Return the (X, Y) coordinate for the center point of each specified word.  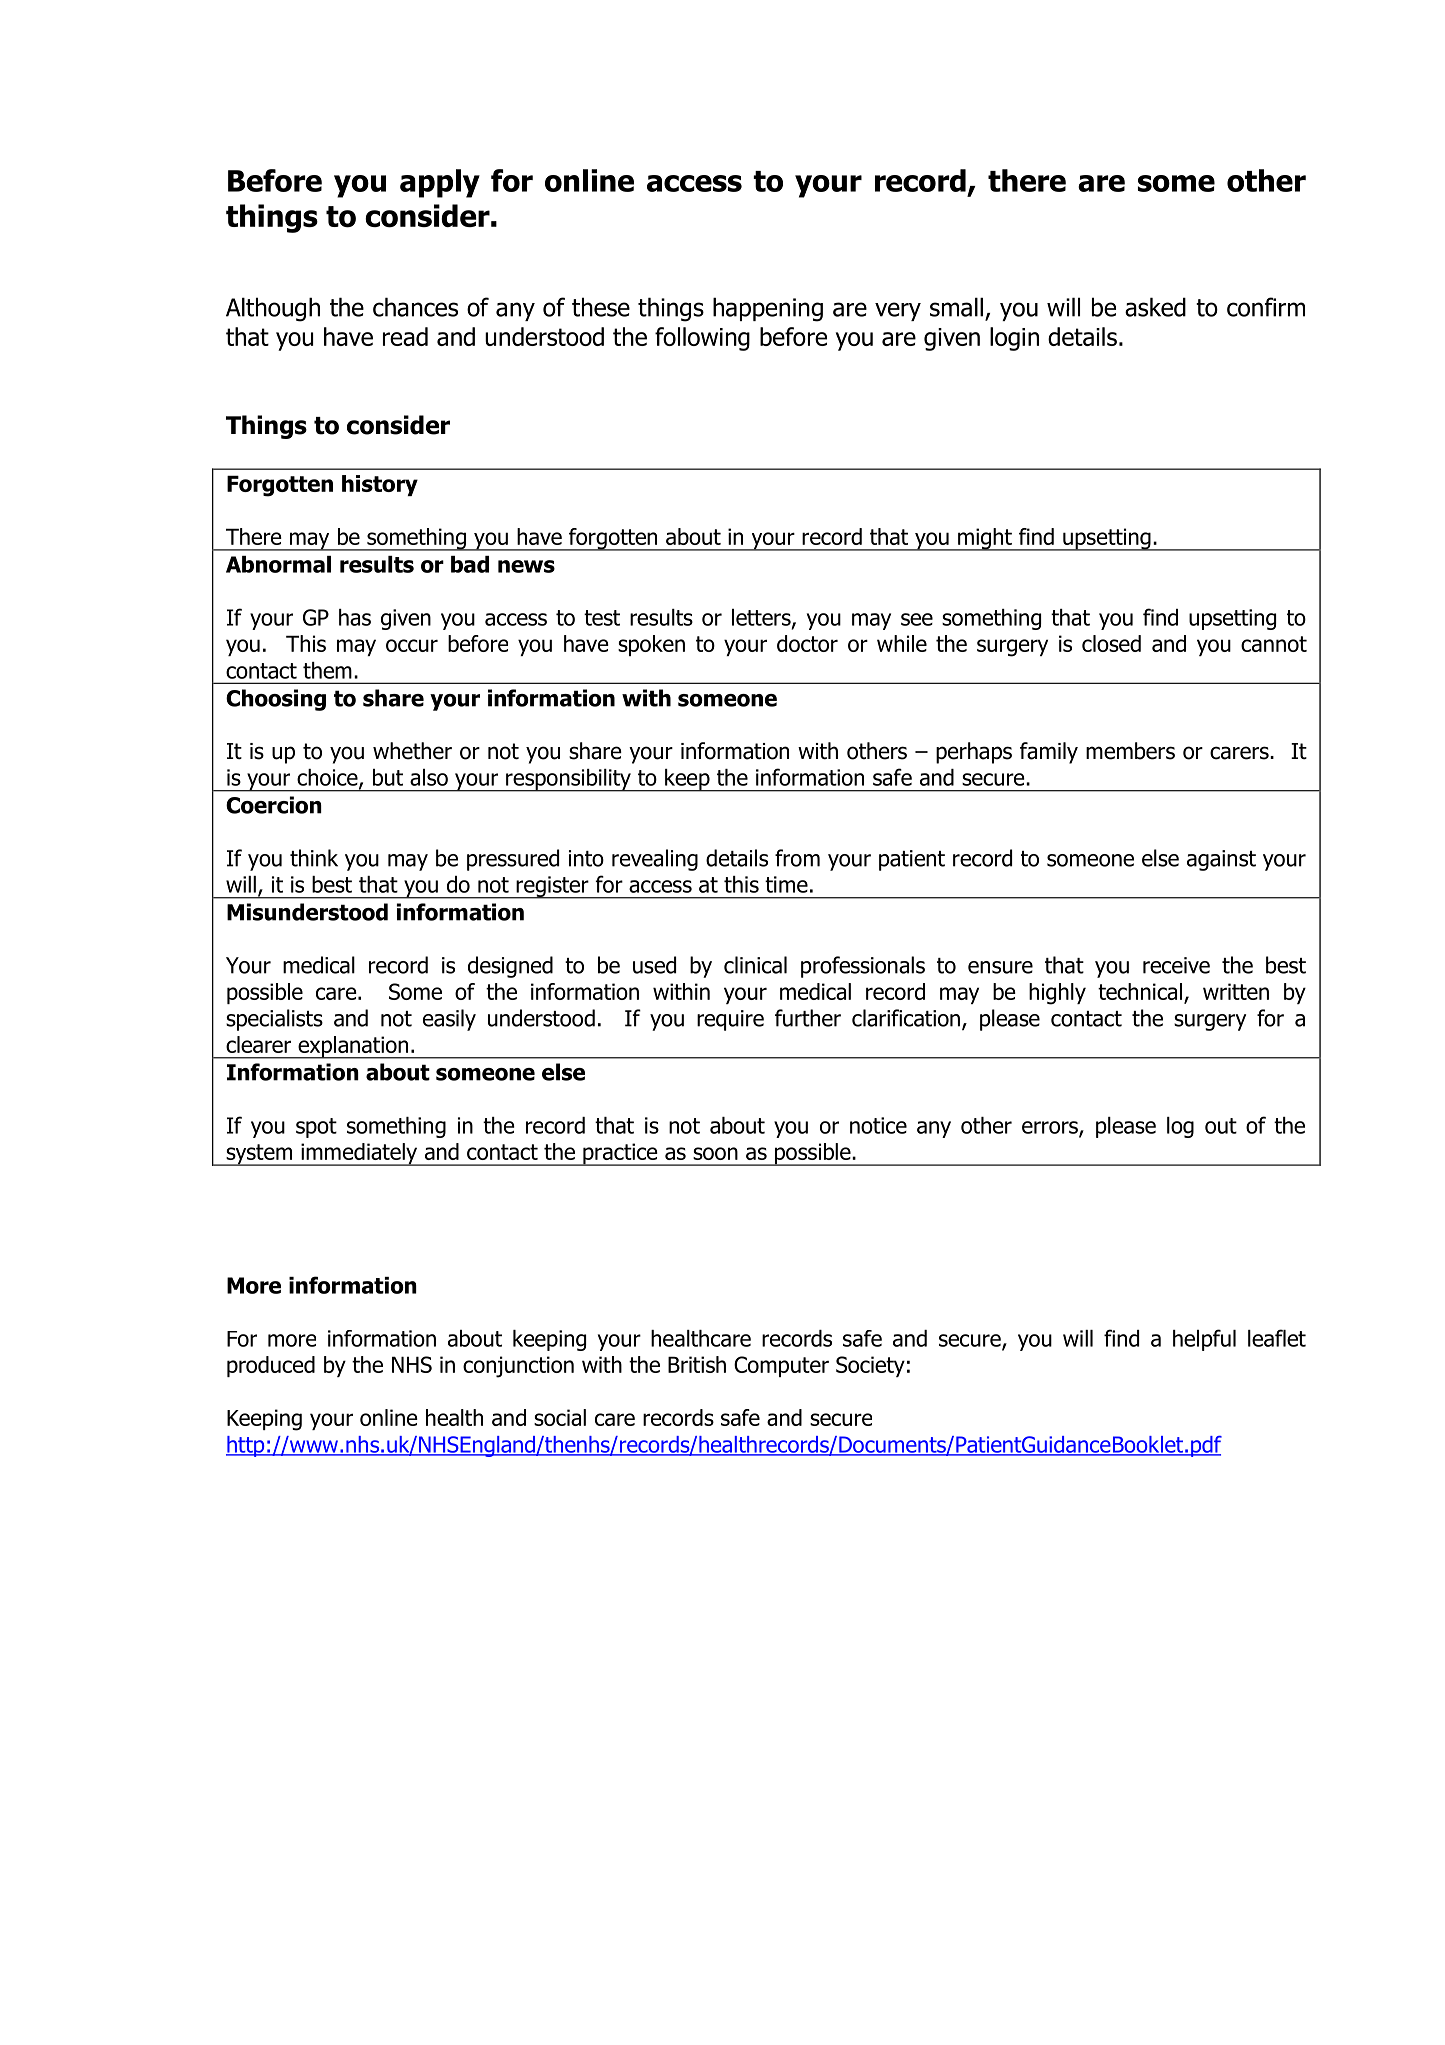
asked (1155, 307)
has (355, 617)
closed (1111, 643)
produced (271, 1366)
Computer (781, 1366)
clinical (755, 965)
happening (768, 309)
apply (440, 183)
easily (449, 1020)
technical (1140, 991)
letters (762, 618)
